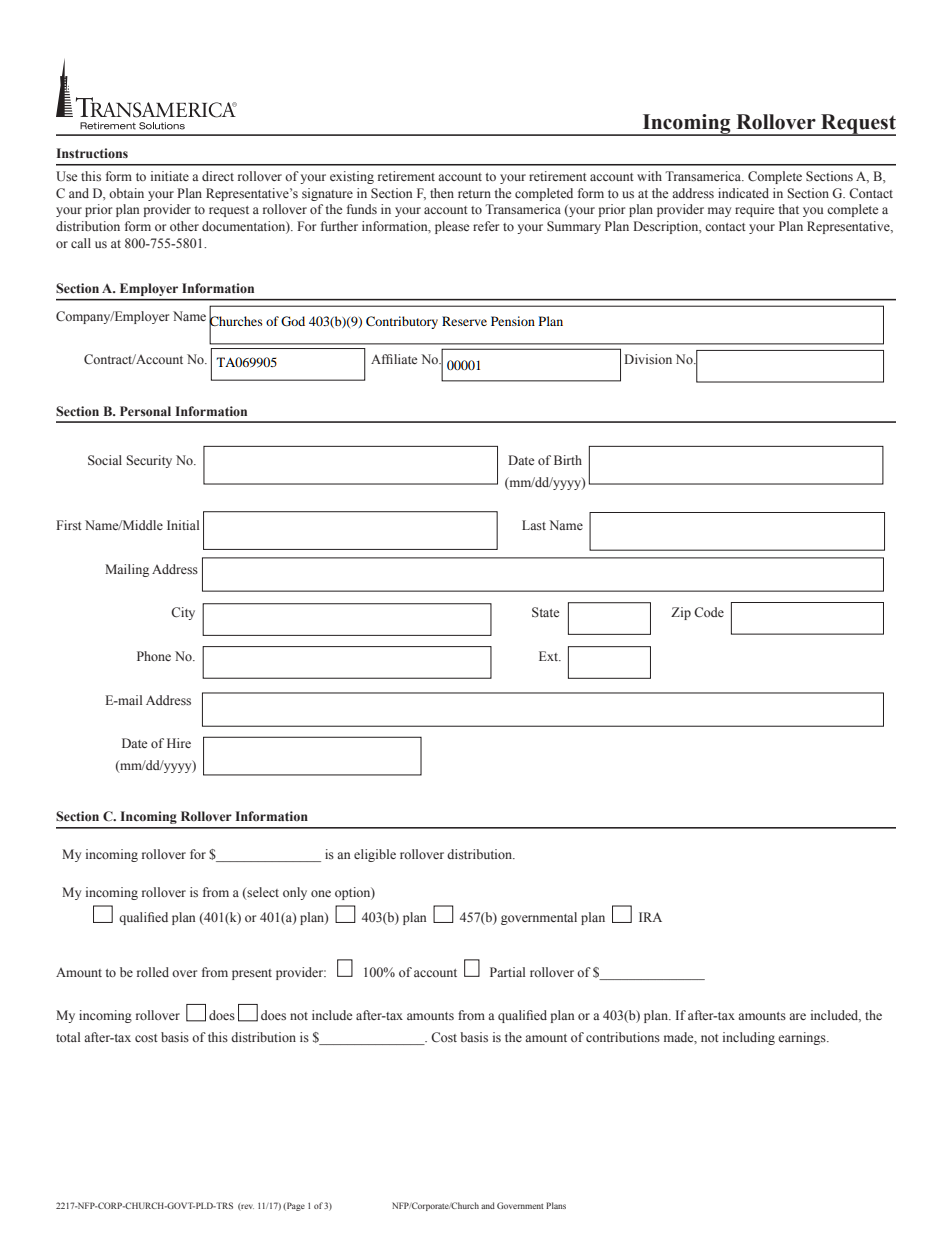 The width and height of the page is (952, 1233). What do you see at coordinates (145, 411) in the page?
I see `Personal` at bounding box center [145, 411].
